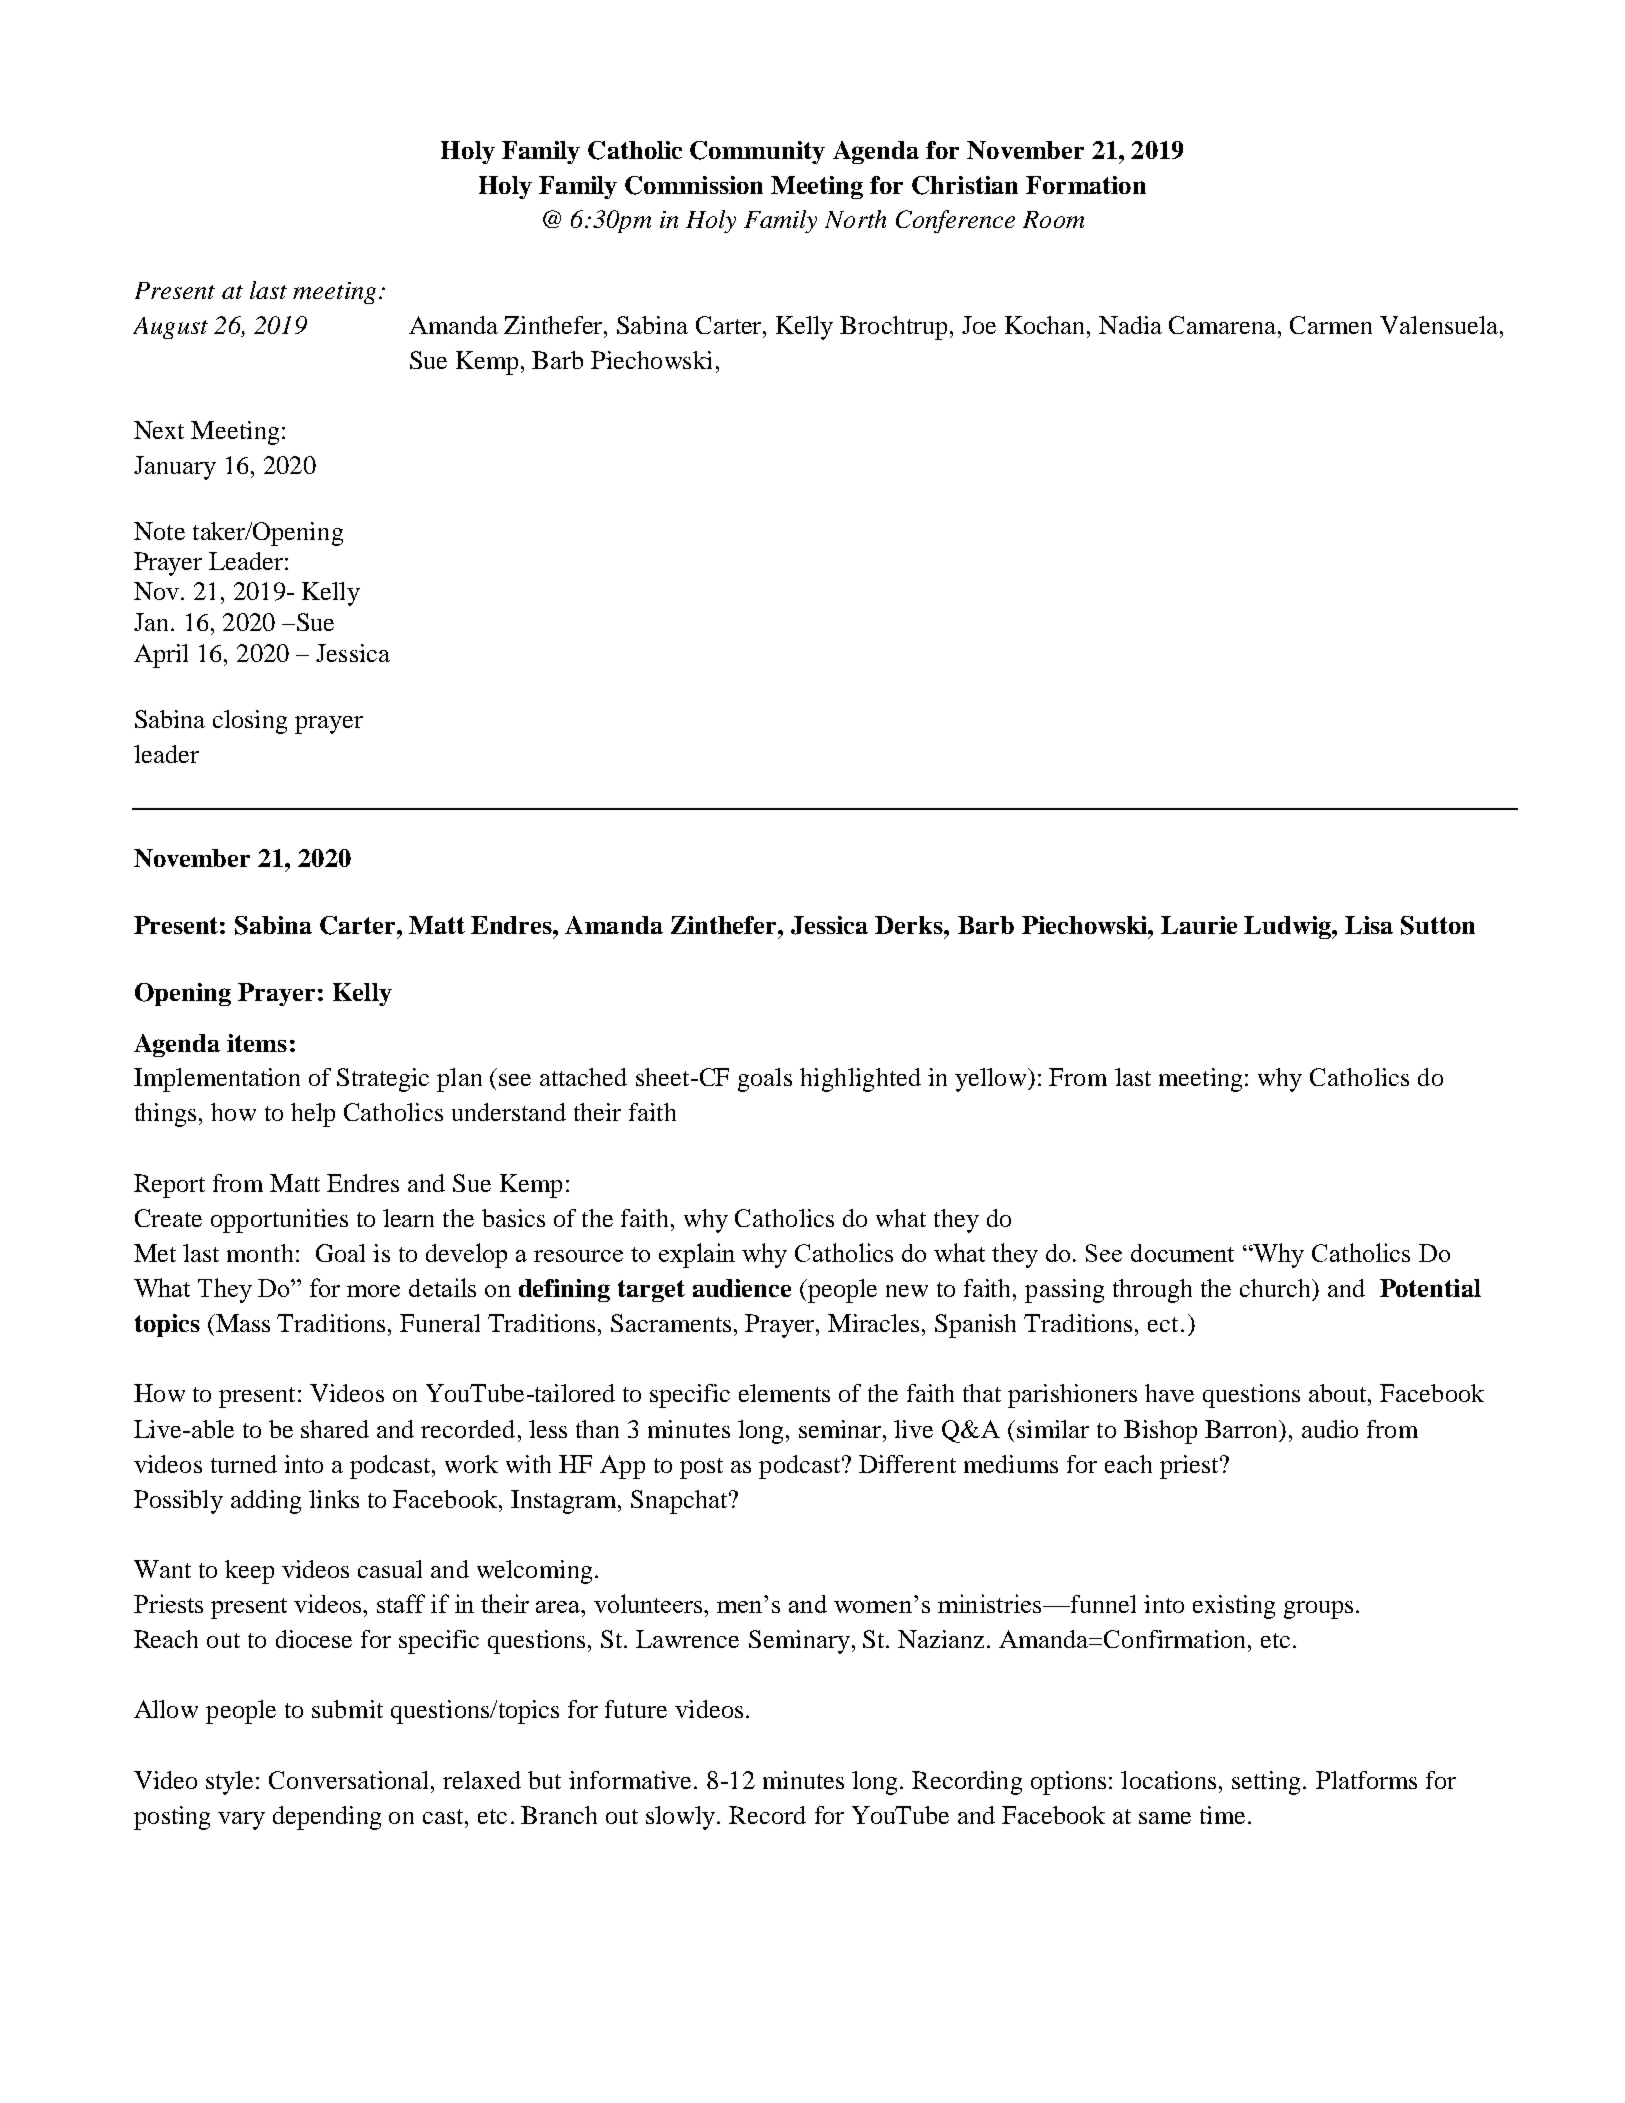  What do you see at coordinates (1331, 325) in the image?
I see `Carmen` at bounding box center [1331, 325].
